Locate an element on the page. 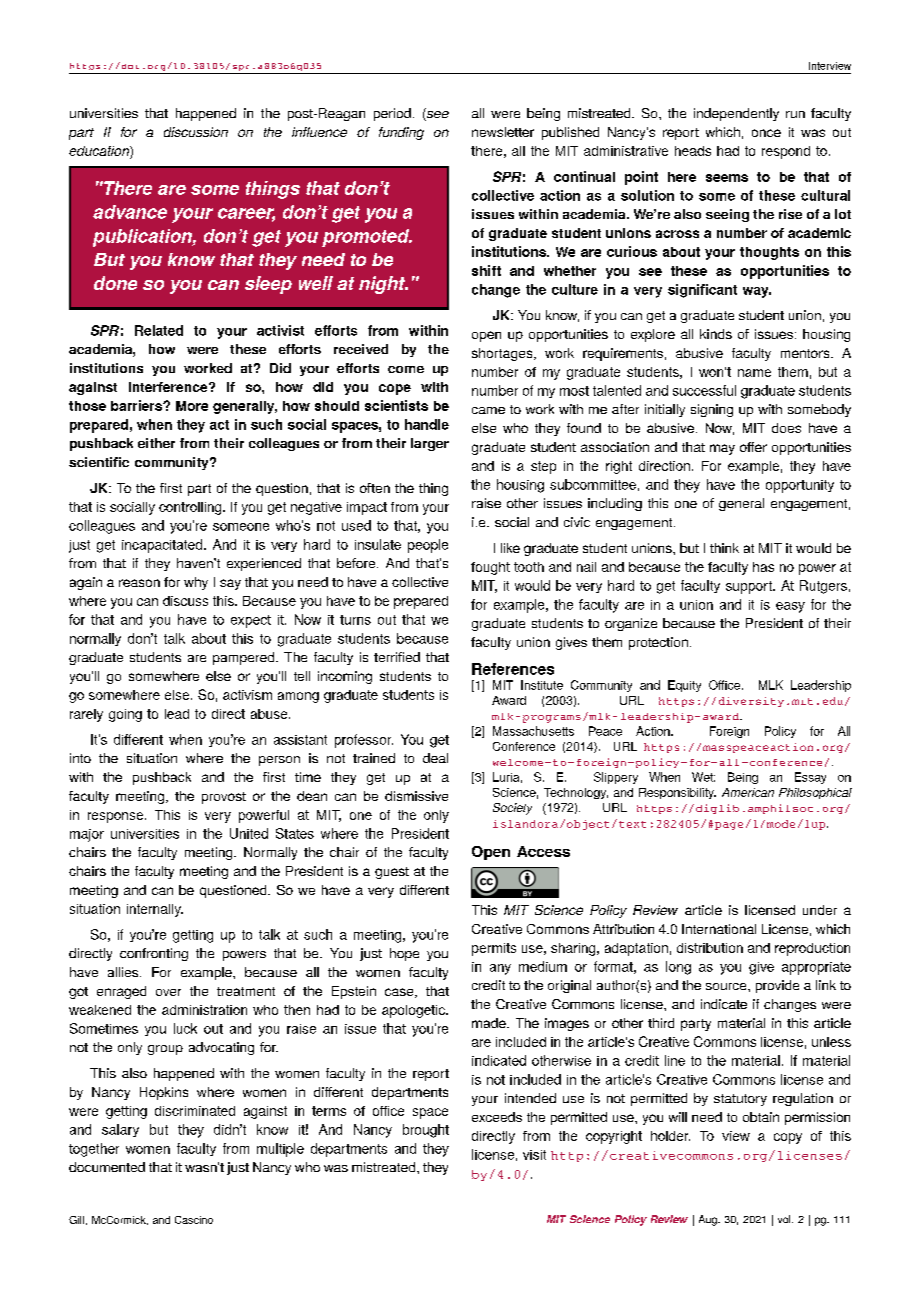 The image size is (924, 1308). deal is located at coordinates (435, 758).
